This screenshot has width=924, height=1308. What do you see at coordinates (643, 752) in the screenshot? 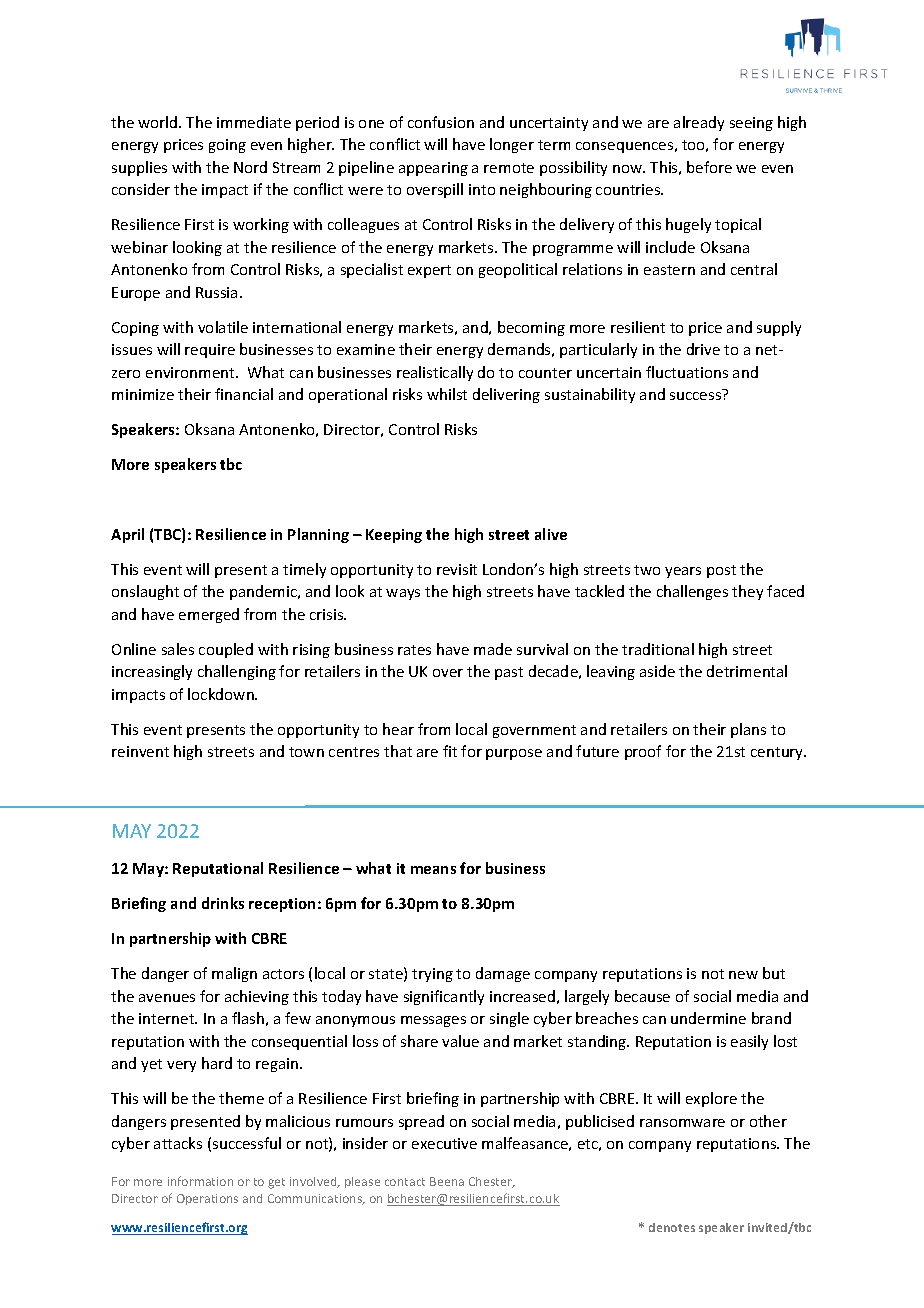
I see `proof` at bounding box center [643, 752].
